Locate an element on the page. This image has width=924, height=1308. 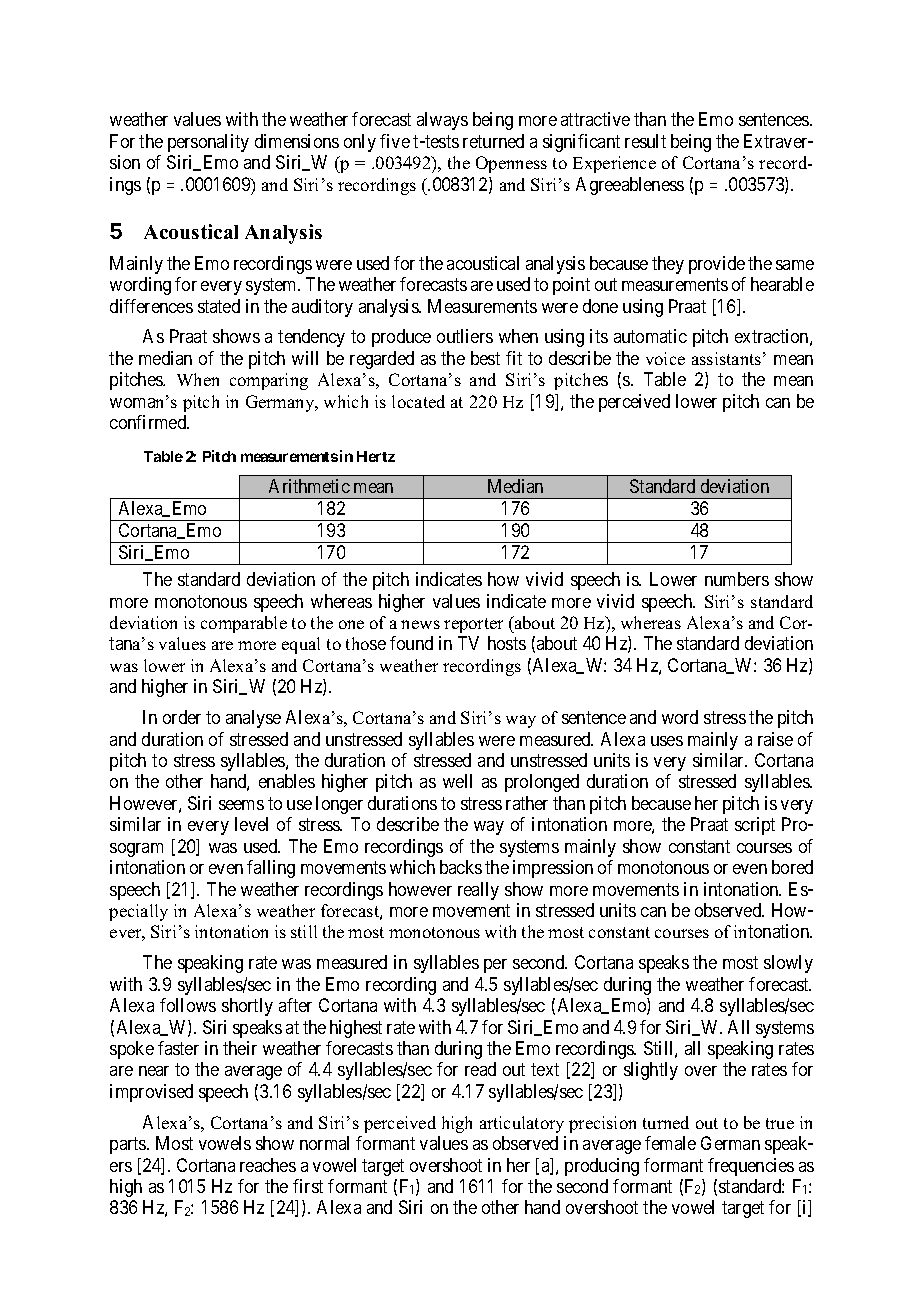
comparable is located at coordinates (244, 624).
